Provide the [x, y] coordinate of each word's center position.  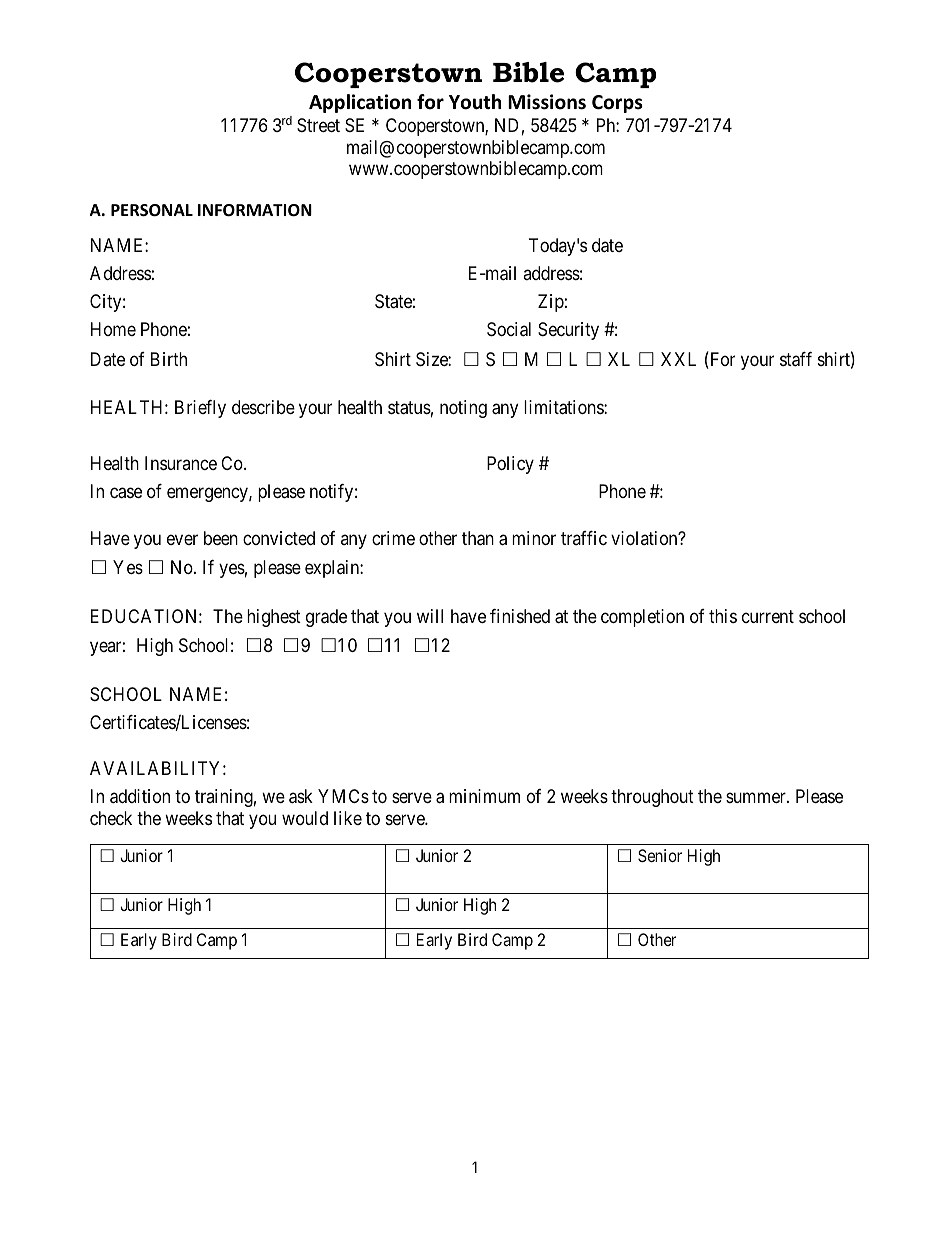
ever [182, 539]
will [430, 616]
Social [509, 329]
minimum [484, 796]
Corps [617, 104]
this [723, 616]
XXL [678, 359]
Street [318, 125]
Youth [475, 102]
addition [140, 796]
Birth [169, 359]
